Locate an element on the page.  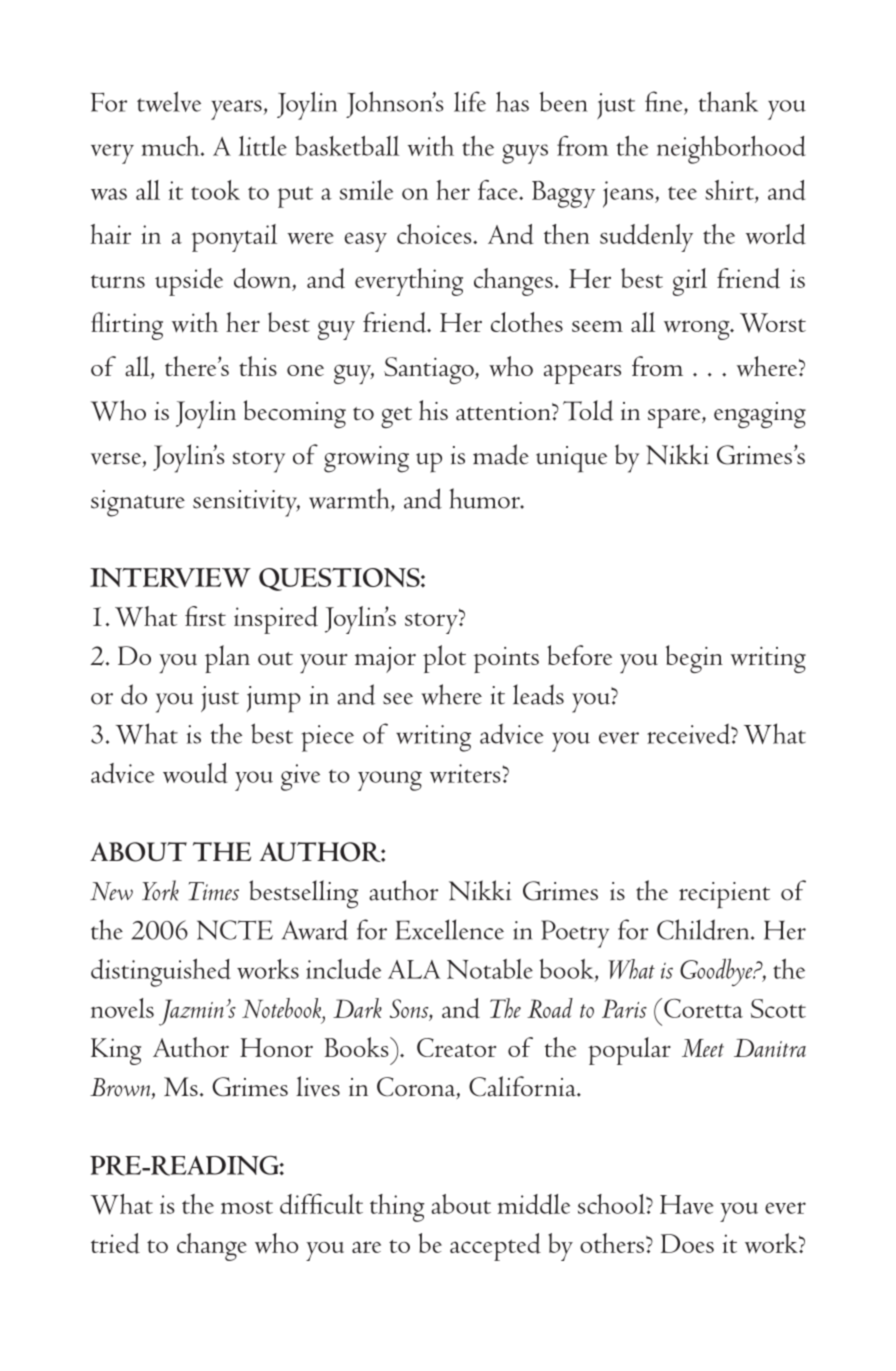
recipient is located at coordinates (724, 895).
